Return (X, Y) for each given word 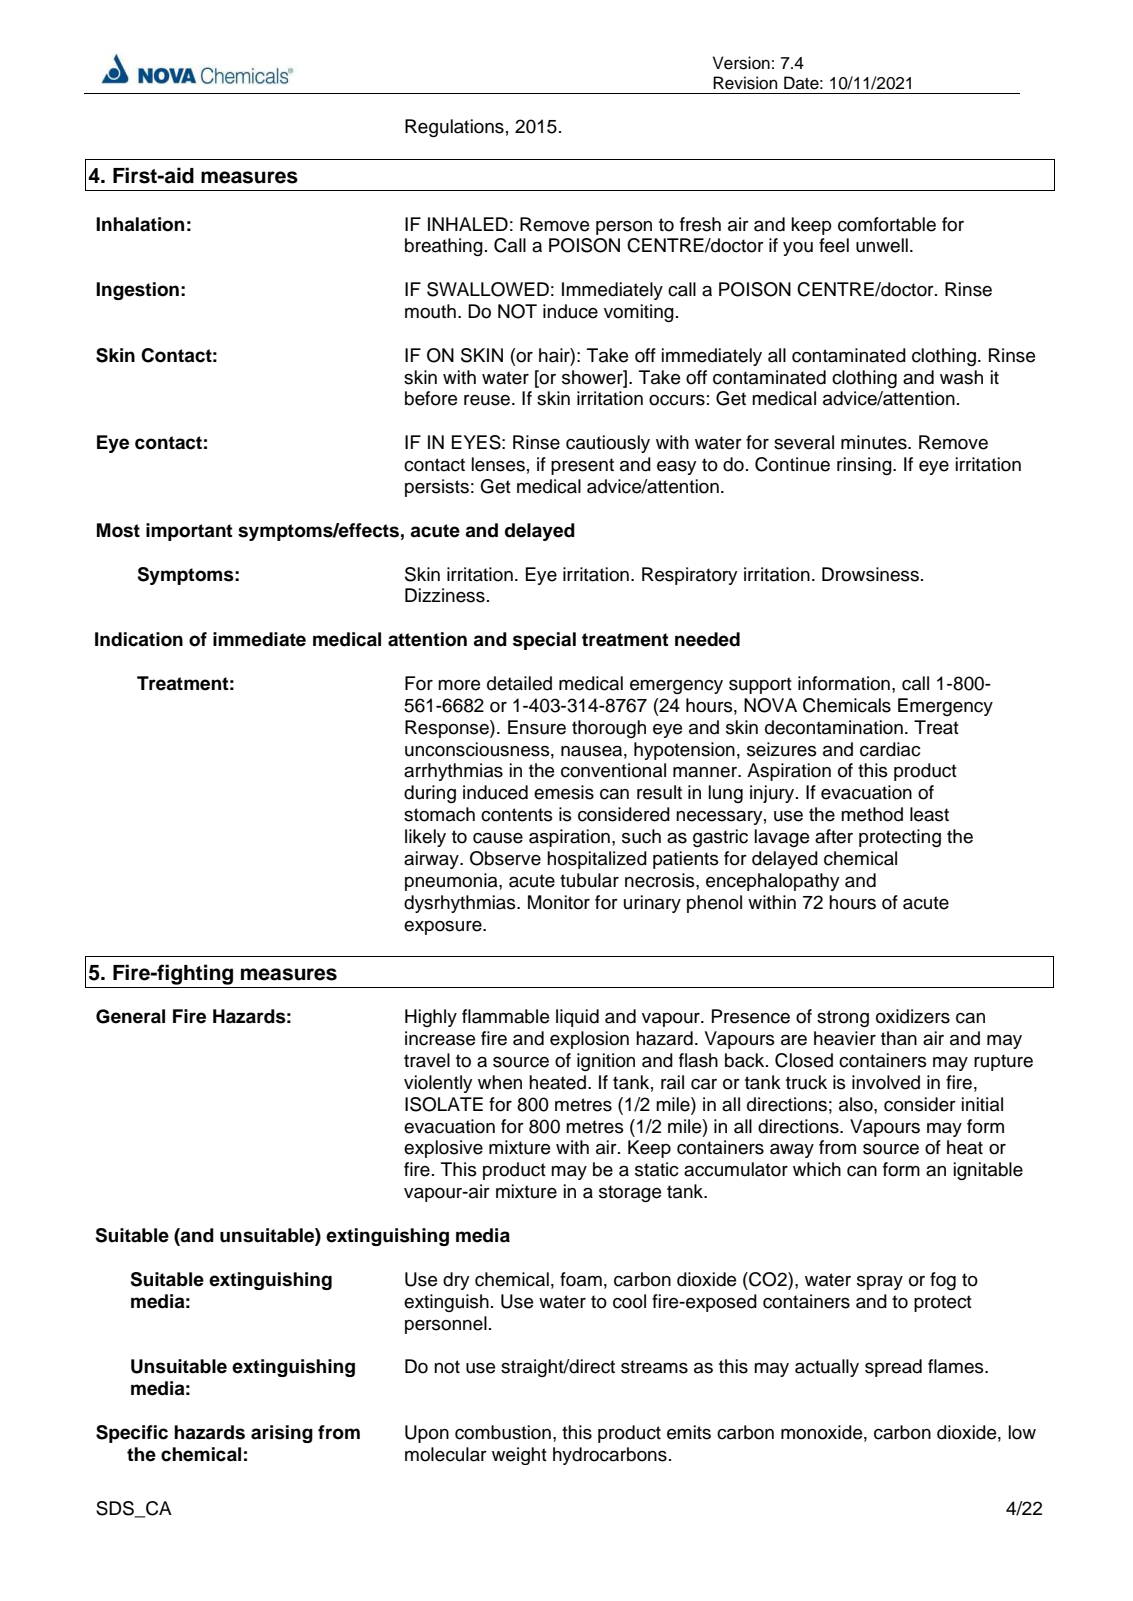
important (189, 532)
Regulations (454, 128)
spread (893, 1368)
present (582, 466)
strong (843, 1018)
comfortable (887, 224)
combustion (503, 1432)
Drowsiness (870, 574)
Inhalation (140, 224)
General (130, 1016)
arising (282, 1434)
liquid (577, 1018)
